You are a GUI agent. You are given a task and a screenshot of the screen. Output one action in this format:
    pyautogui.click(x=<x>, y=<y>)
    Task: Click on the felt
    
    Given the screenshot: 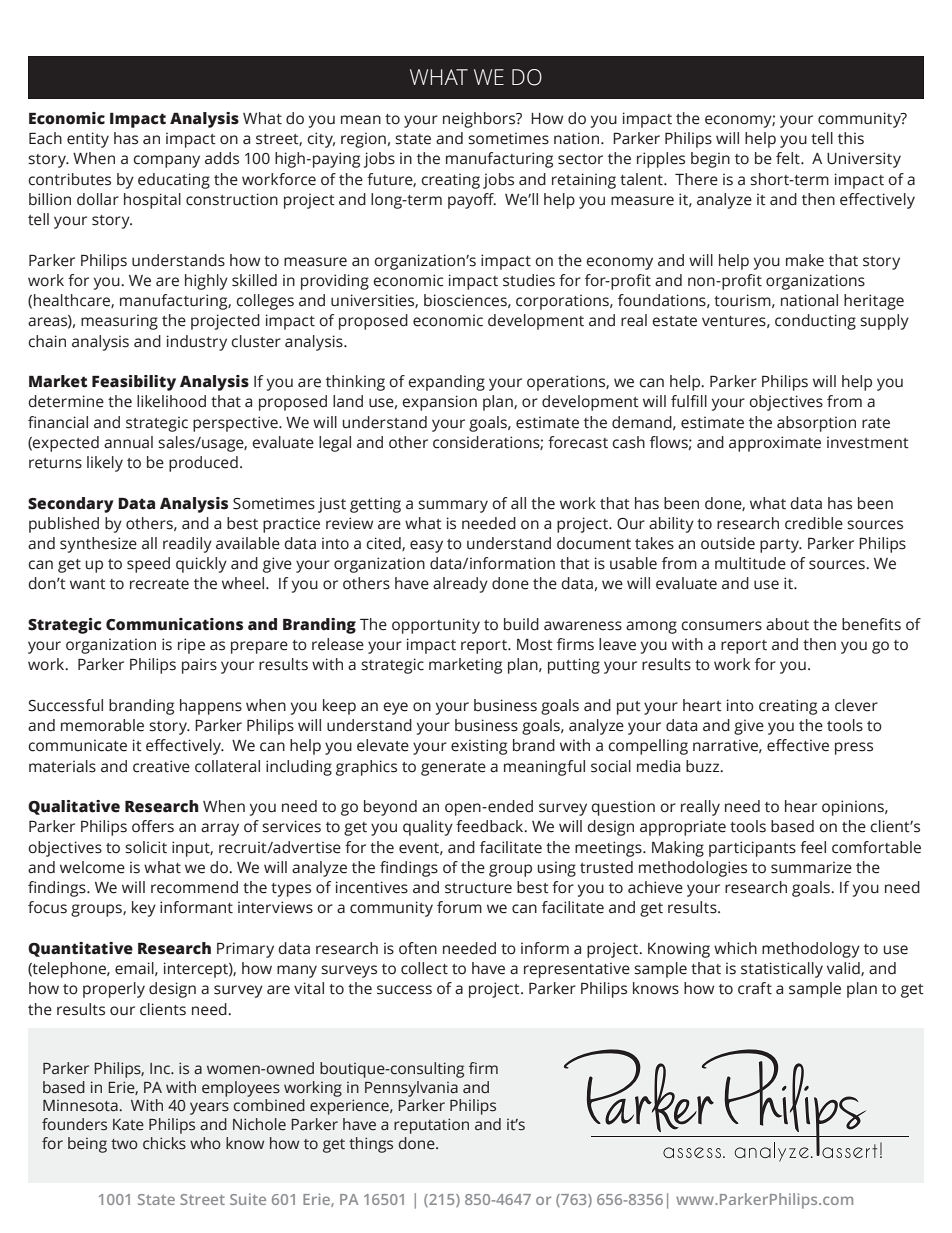 What is the action you would take?
    pyautogui.click(x=789, y=158)
